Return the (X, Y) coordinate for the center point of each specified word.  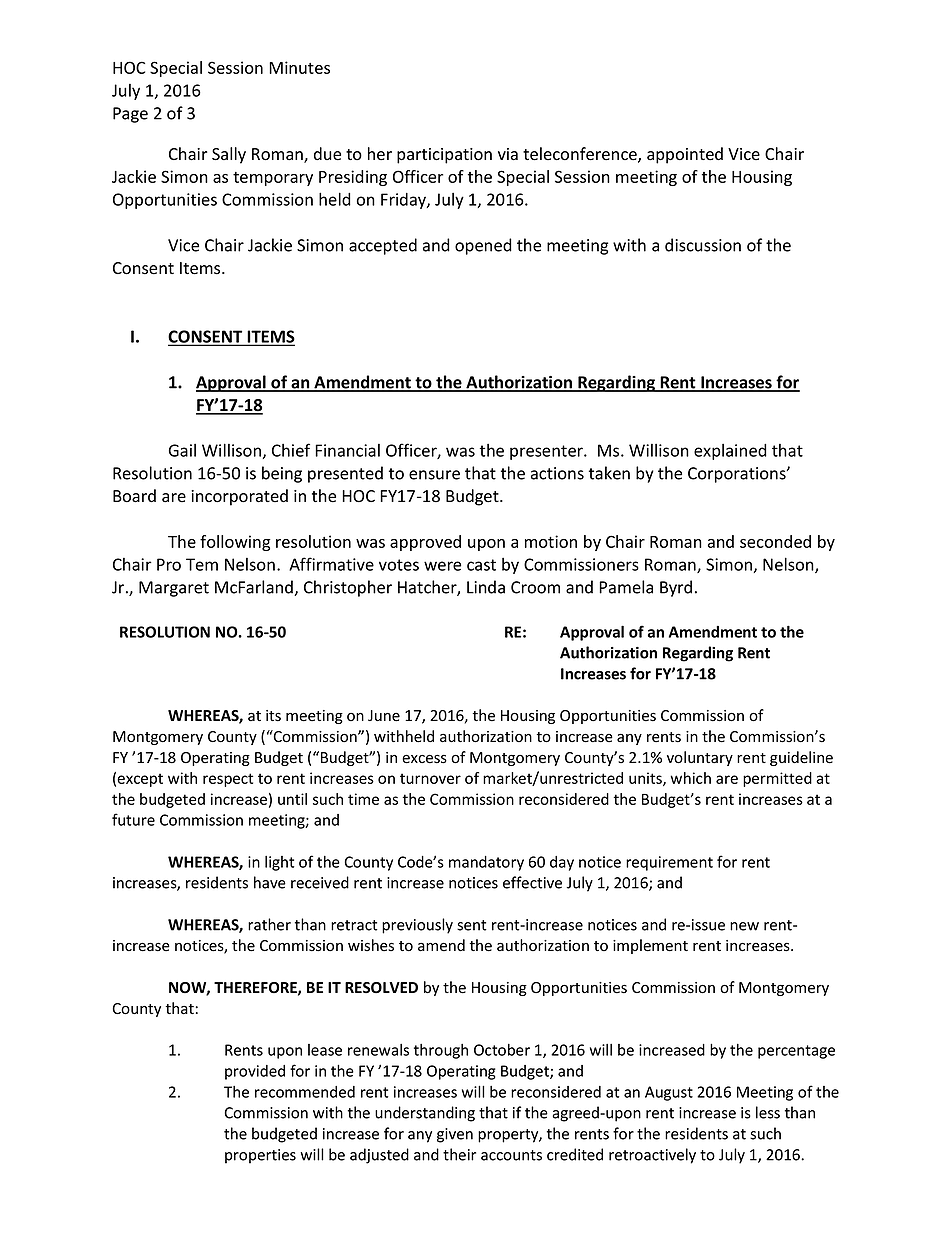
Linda (486, 587)
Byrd (676, 588)
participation (444, 156)
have (270, 882)
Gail (182, 450)
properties (260, 1156)
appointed (685, 155)
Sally (229, 155)
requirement (669, 863)
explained (730, 452)
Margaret (174, 589)
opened (483, 246)
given (455, 1135)
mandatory (486, 863)
